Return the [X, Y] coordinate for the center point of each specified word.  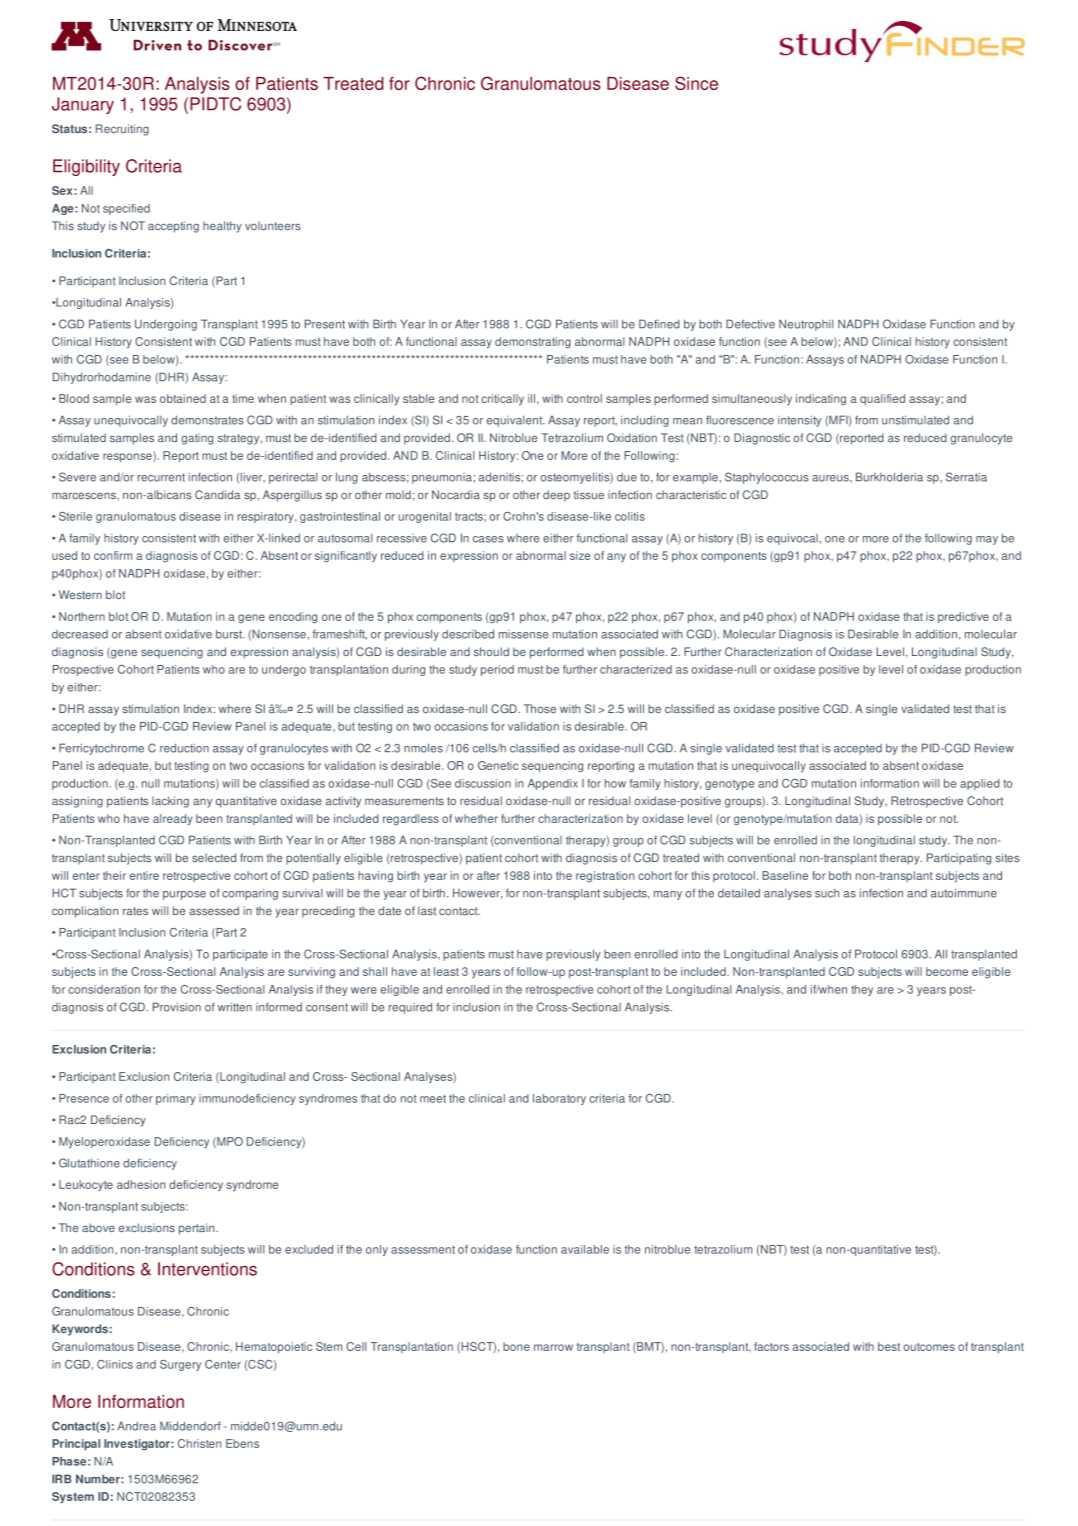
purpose [184, 895]
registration [605, 876]
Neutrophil [806, 325]
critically [502, 399]
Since [696, 83]
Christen [199, 1443]
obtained [183, 398]
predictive [963, 617]
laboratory [559, 1099]
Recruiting [122, 130]
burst [230, 634]
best [889, 1346]
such [827, 893]
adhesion [141, 1184]
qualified [882, 399]
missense [523, 634]
